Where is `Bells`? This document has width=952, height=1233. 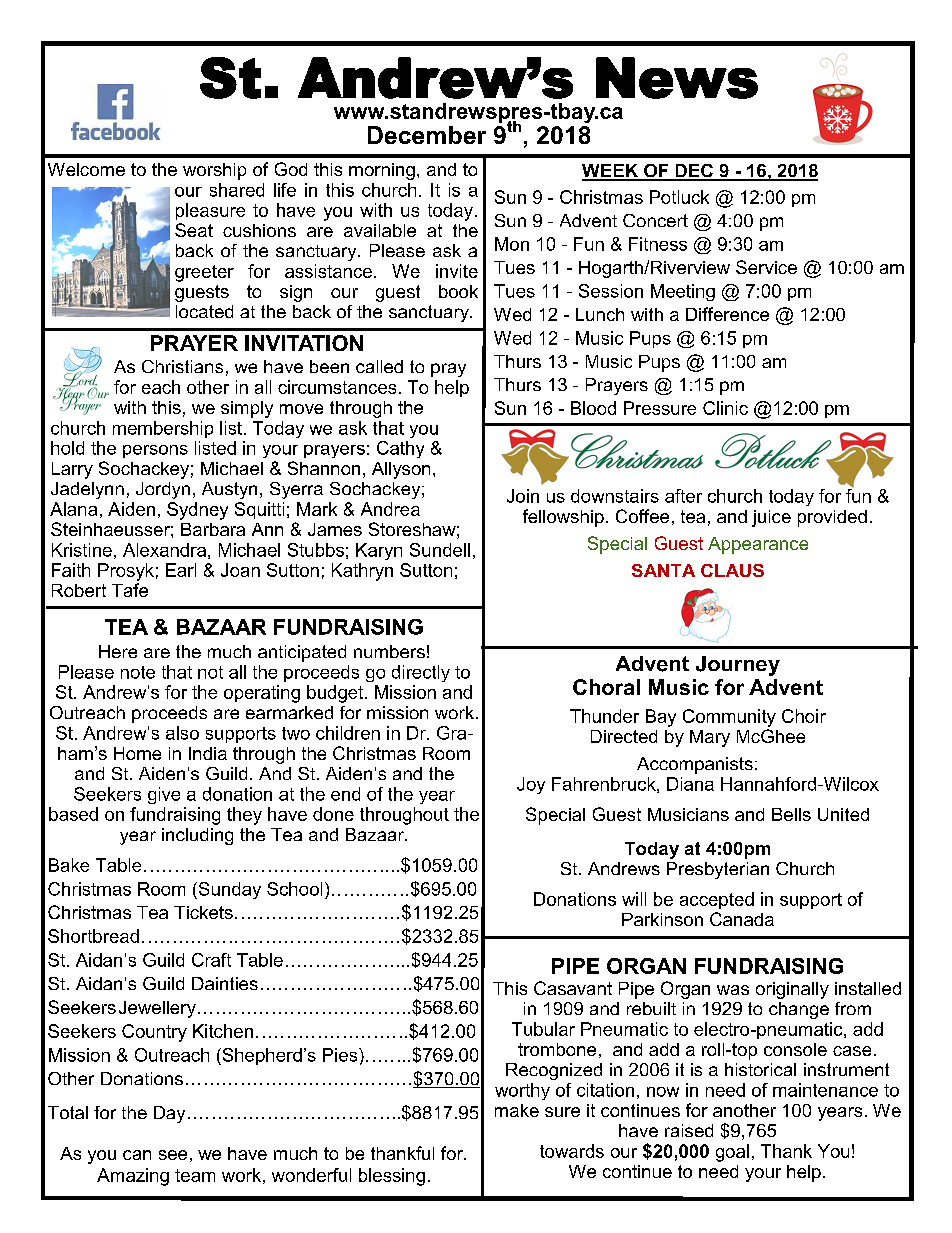 Bells is located at coordinates (791, 814).
